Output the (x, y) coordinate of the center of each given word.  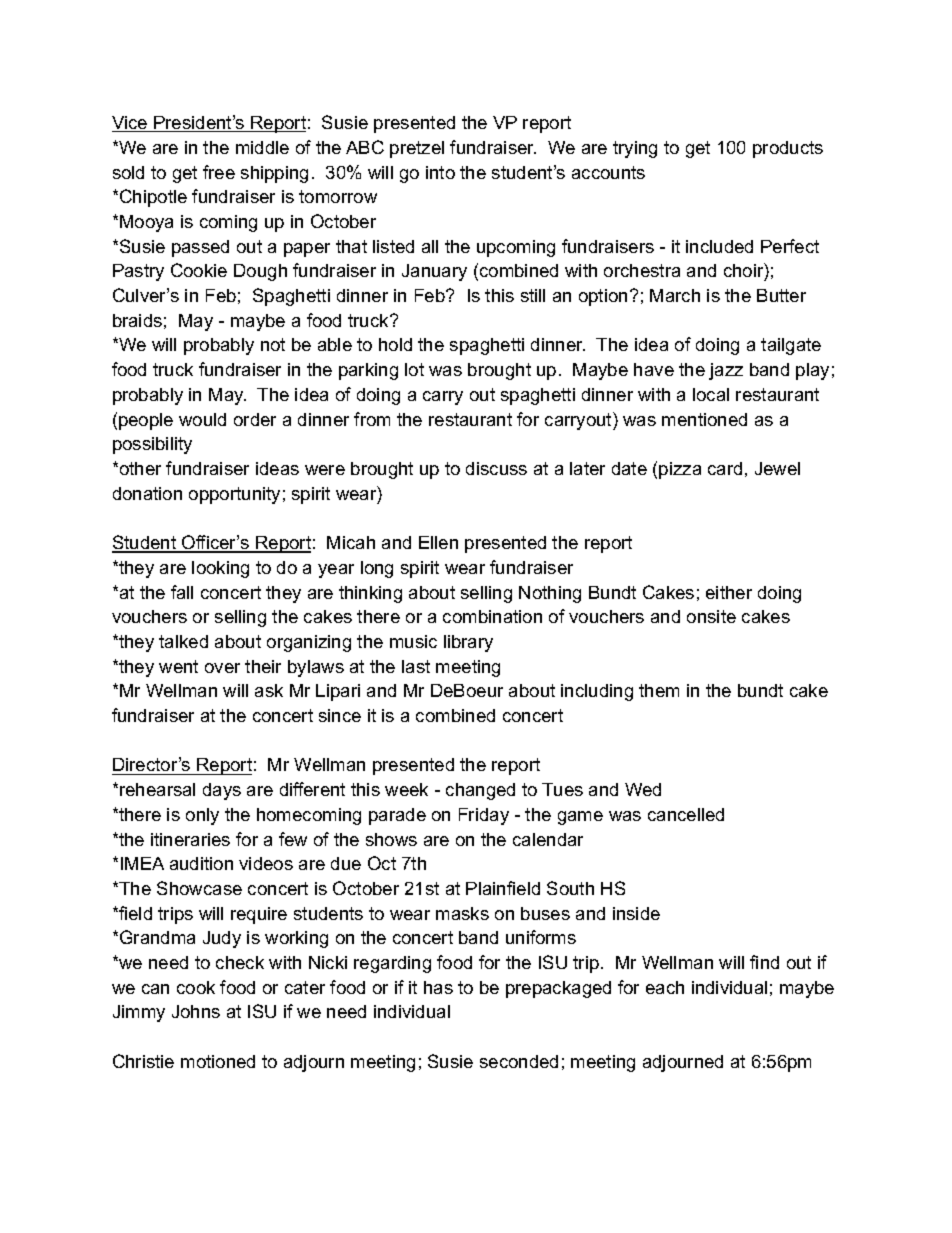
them (659, 690)
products (788, 149)
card (725, 468)
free (219, 172)
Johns (196, 1011)
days (222, 791)
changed (480, 791)
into (440, 172)
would (202, 419)
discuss (496, 468)
